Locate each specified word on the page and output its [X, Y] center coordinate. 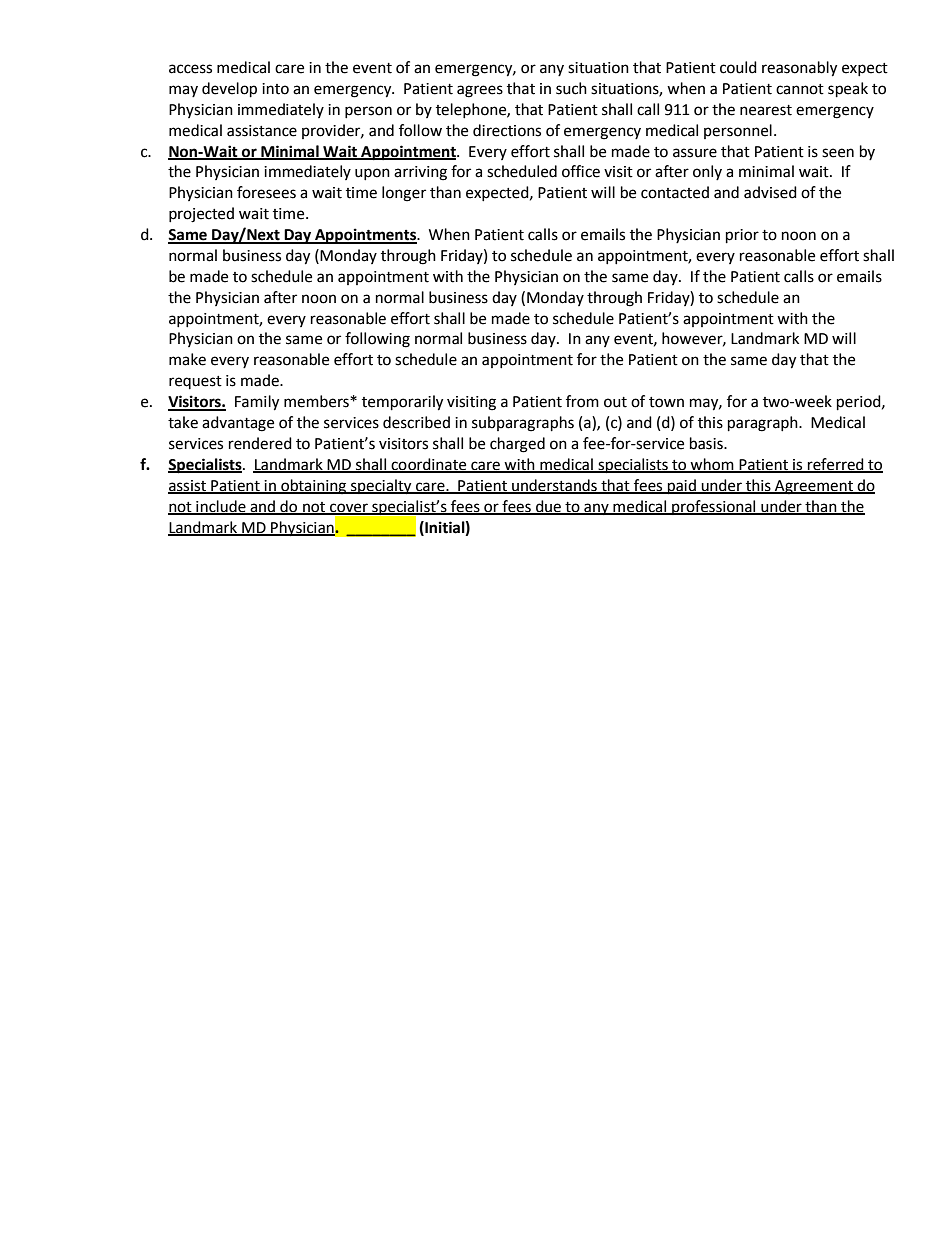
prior [742, 236]
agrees [480, 91]
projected [201, 215]
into [275, 89]
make [187, 359]
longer [404, 194]
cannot [800, 89]
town [666, 402]
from [582, 401]
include [221, 507]
